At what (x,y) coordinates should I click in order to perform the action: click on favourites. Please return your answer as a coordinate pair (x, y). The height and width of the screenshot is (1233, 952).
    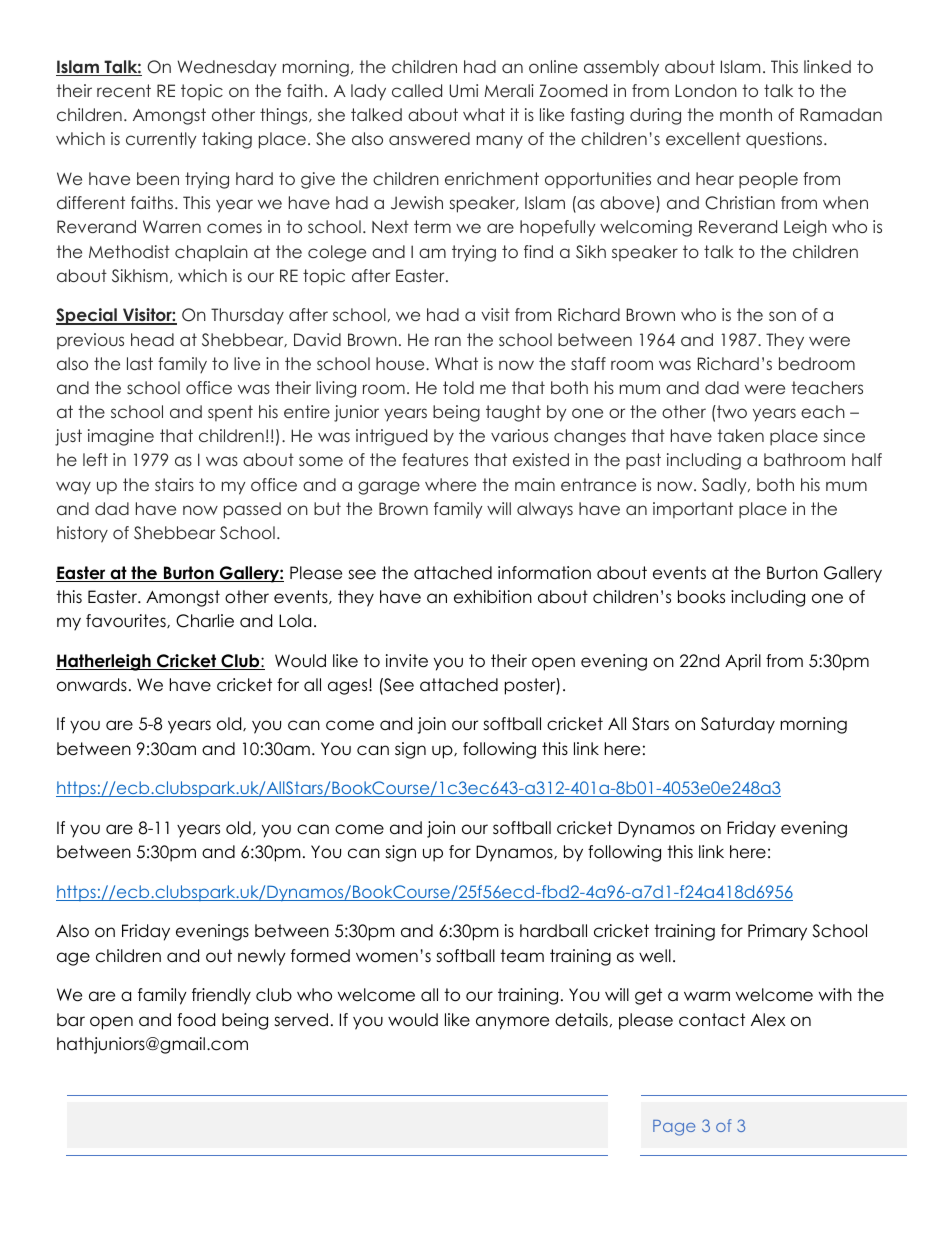
    Looking at the image, I should click on (127, 621).
